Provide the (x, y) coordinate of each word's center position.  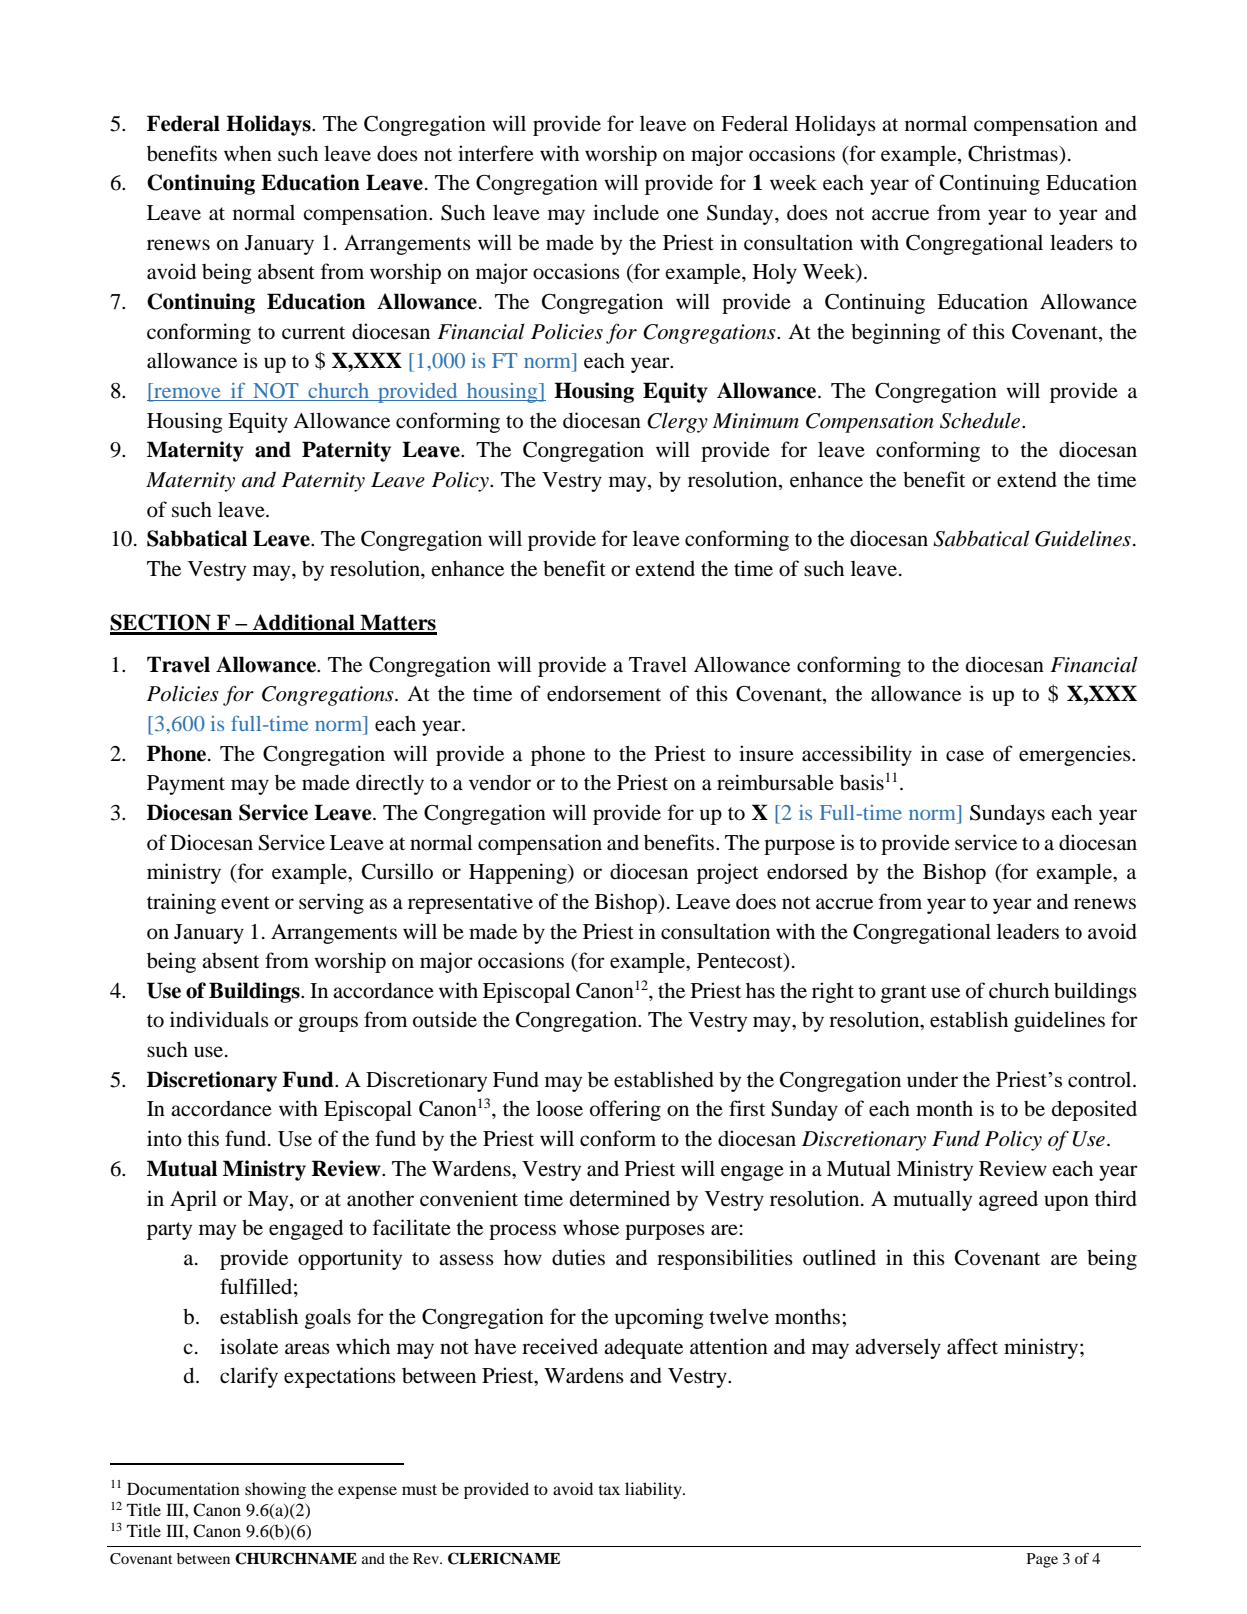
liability (654, 1490)
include (626, 212)
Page (1042, 1560)
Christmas (1014, 153)
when (248, 153)
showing (275, 1490)
